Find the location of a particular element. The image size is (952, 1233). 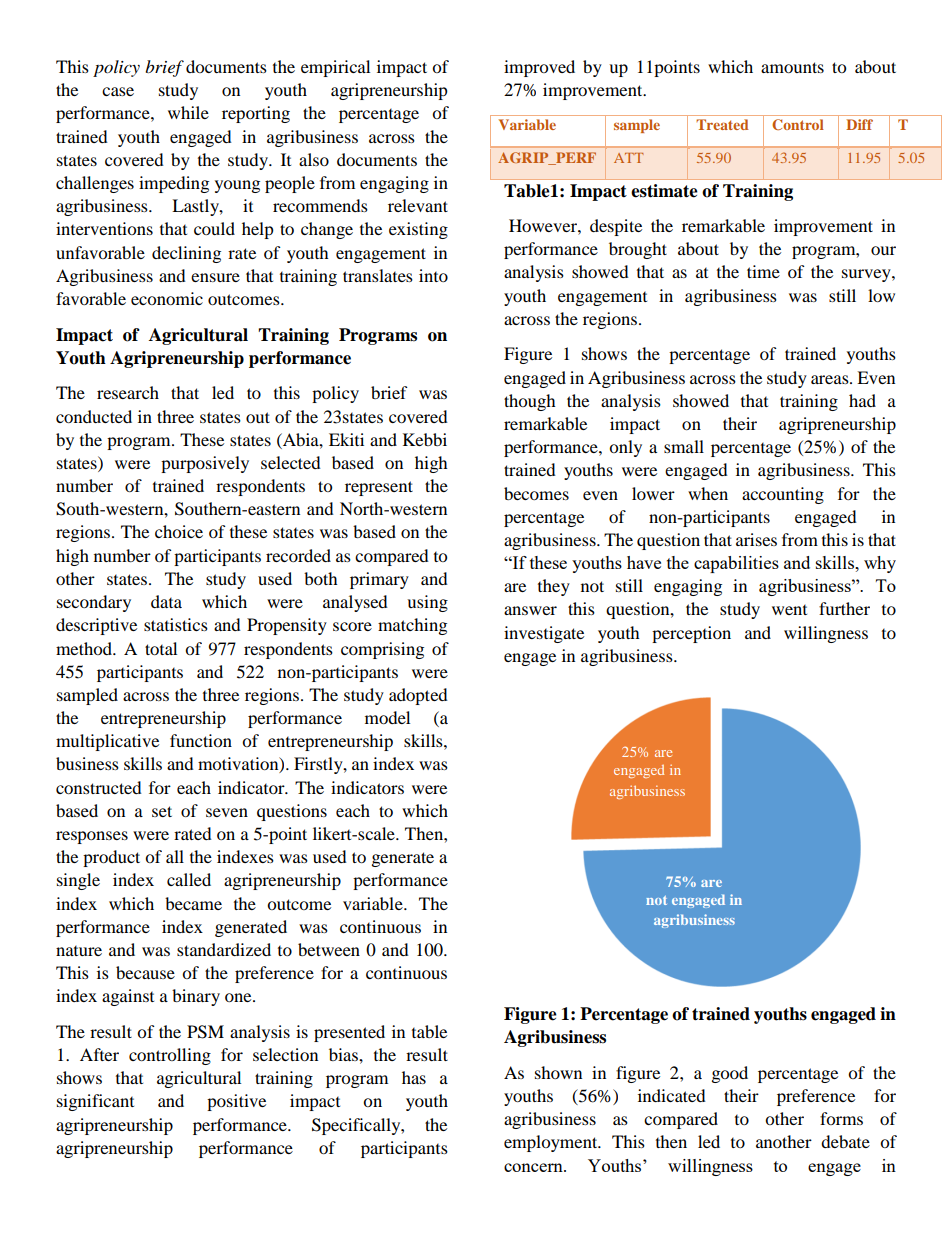

amounts is located at coordinates (792, 67).
